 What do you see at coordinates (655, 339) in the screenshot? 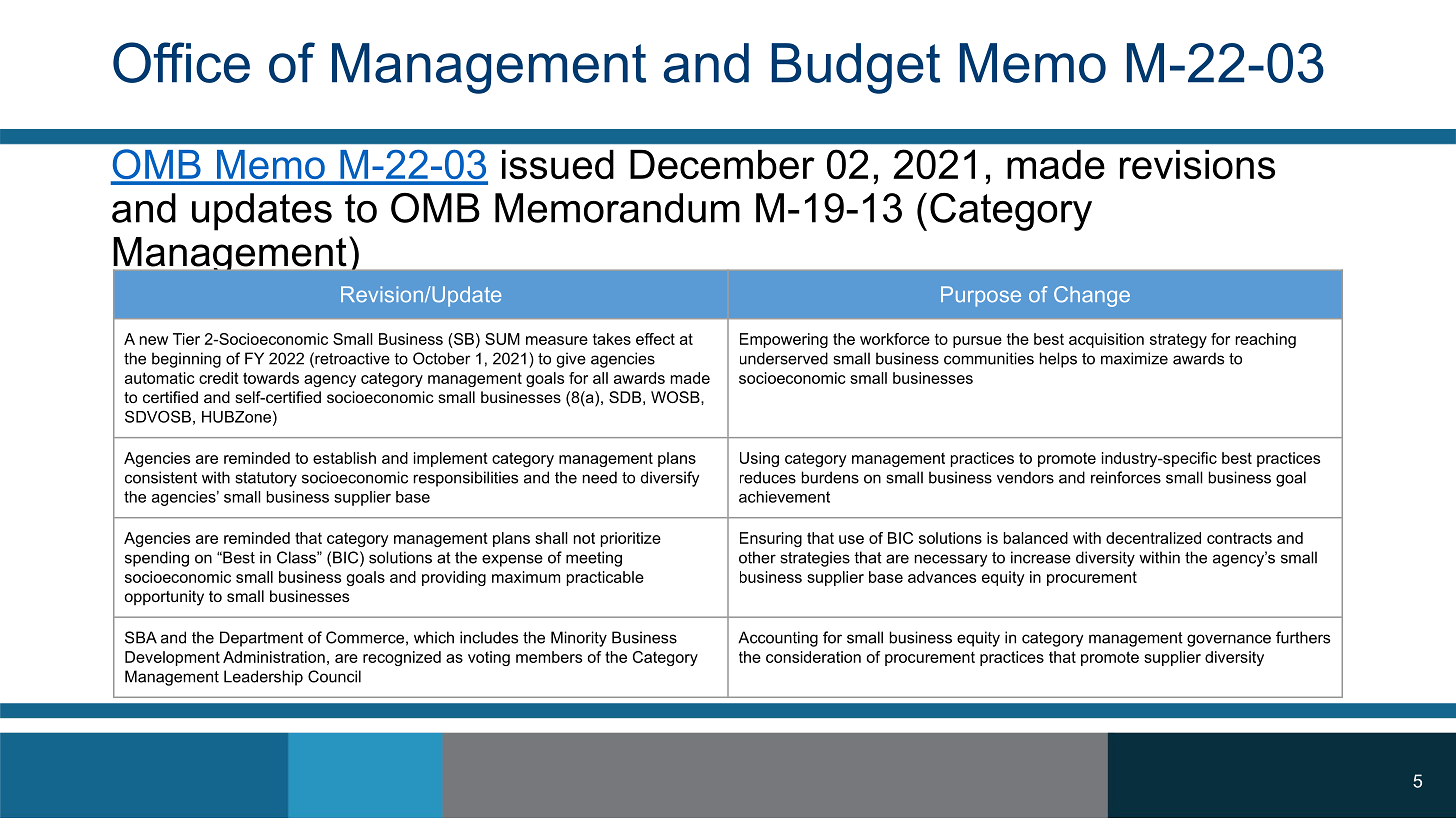
I see `effect` at bounding box center [655, 339].
